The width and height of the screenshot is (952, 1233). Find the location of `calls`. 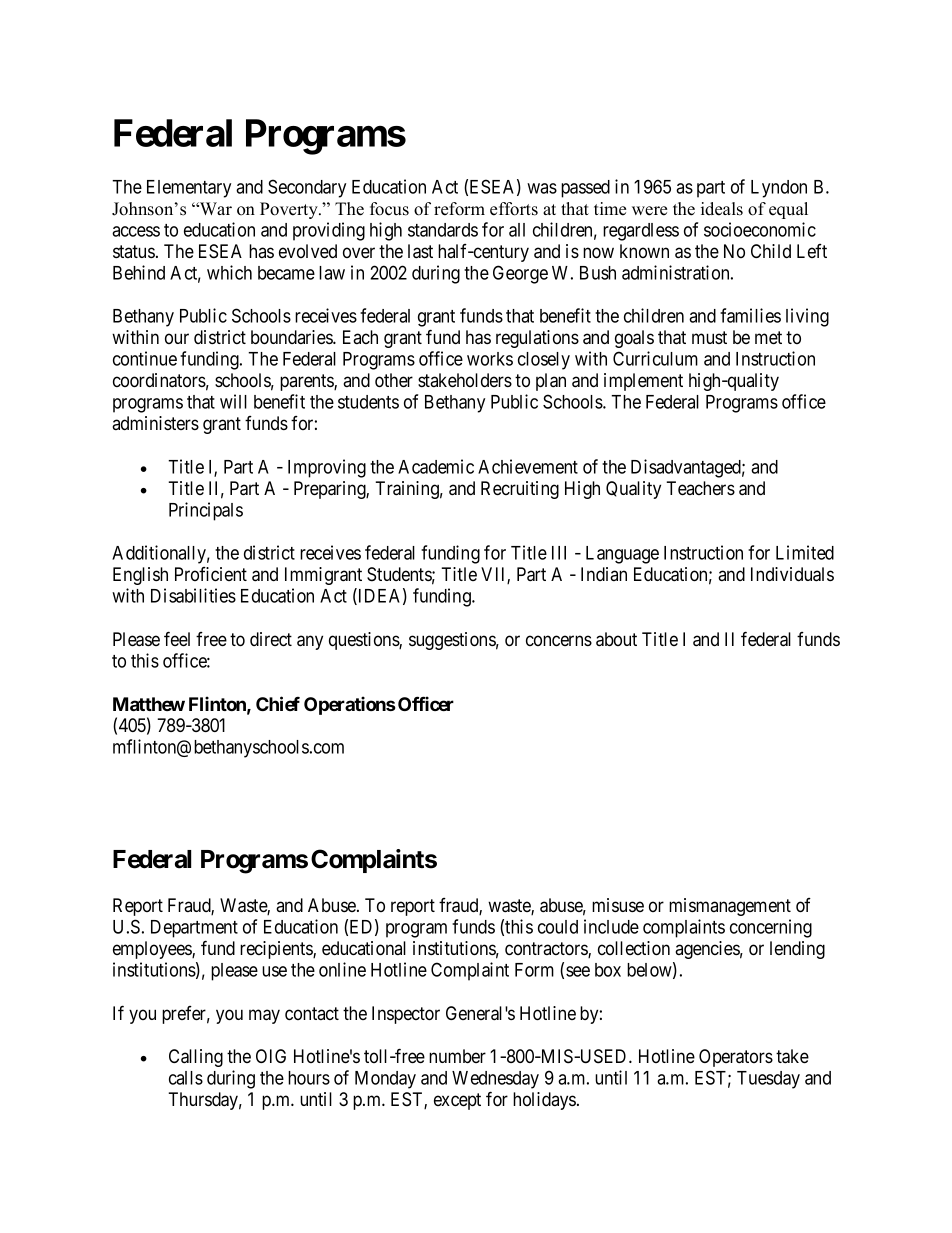

calls is located at coordinates (186, 1078).
